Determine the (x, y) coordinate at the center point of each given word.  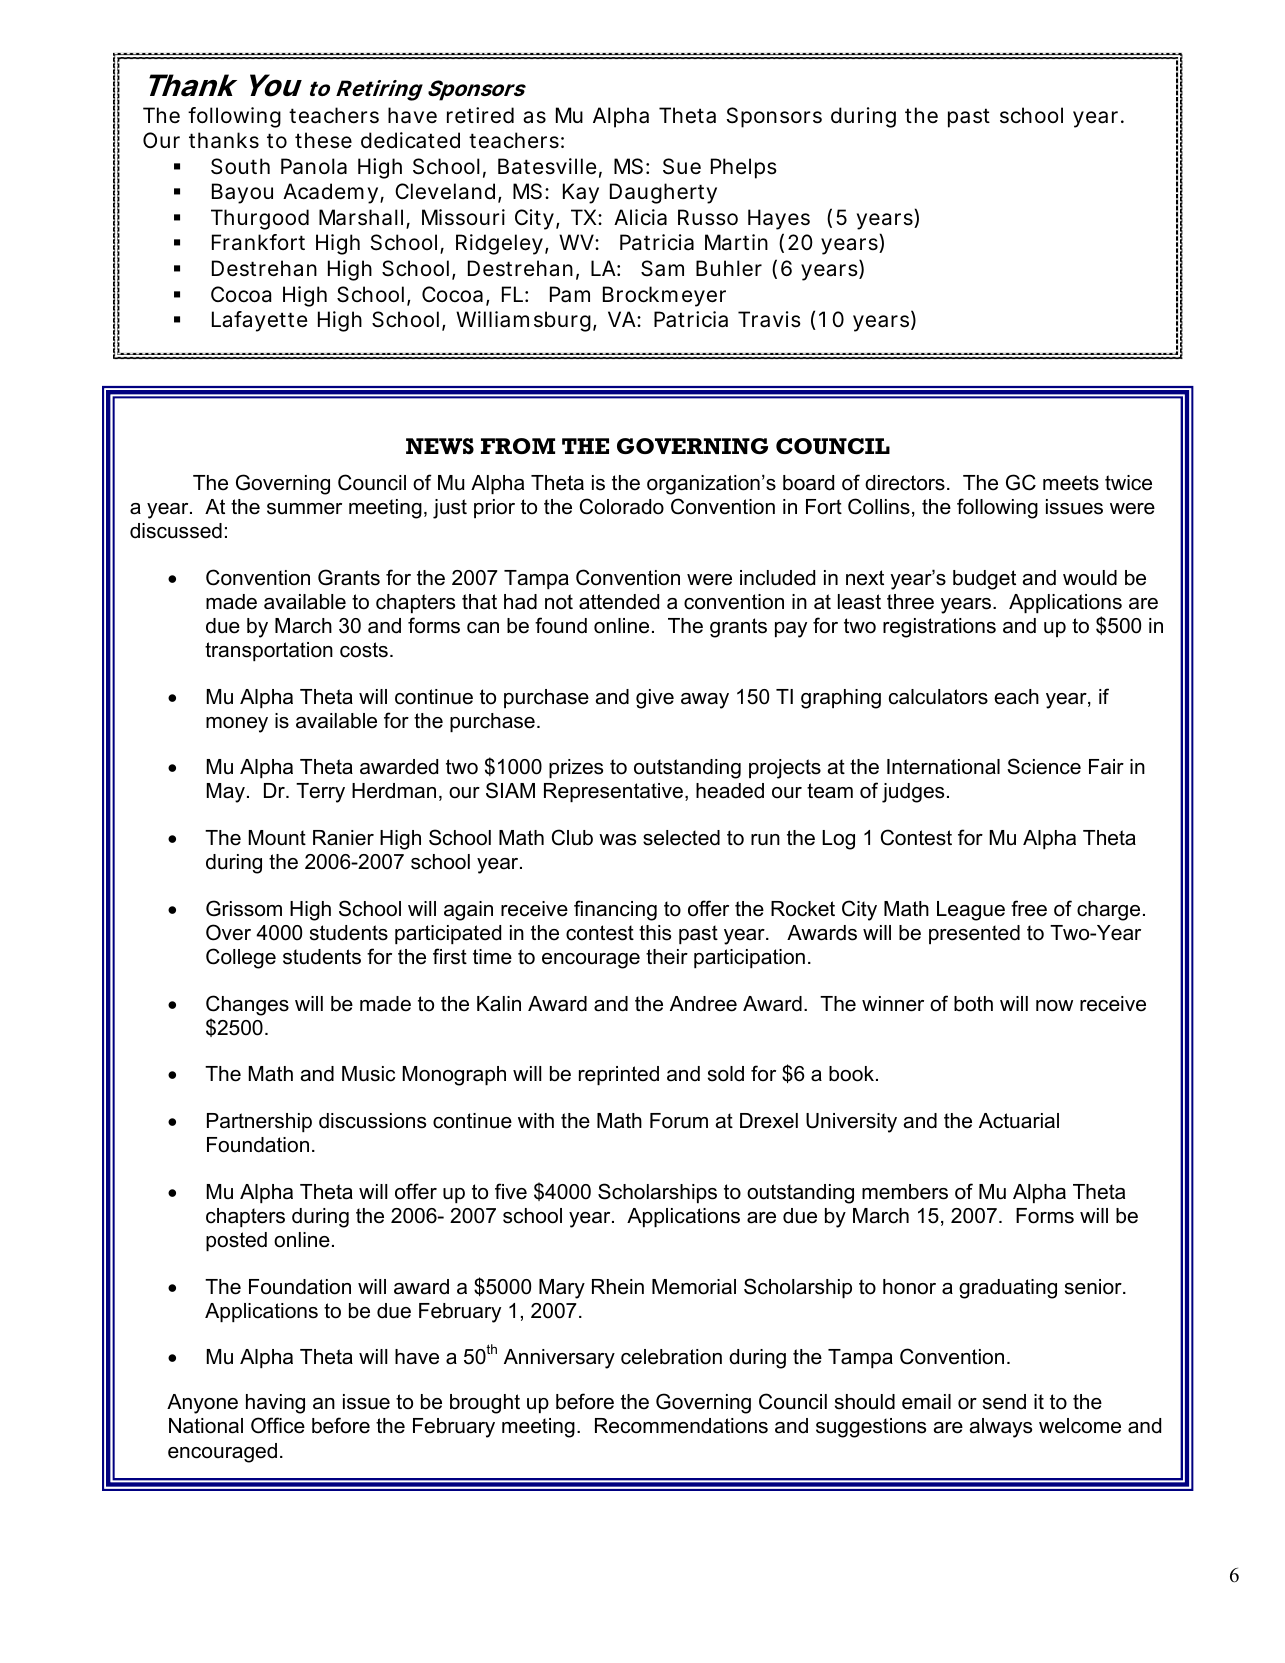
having (275, 1404)
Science (1044, 766)
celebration (671, 1357)
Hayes (779, 219)
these (323, 140)
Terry (320, 793)
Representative (613, 792)
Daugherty (663, 193)
